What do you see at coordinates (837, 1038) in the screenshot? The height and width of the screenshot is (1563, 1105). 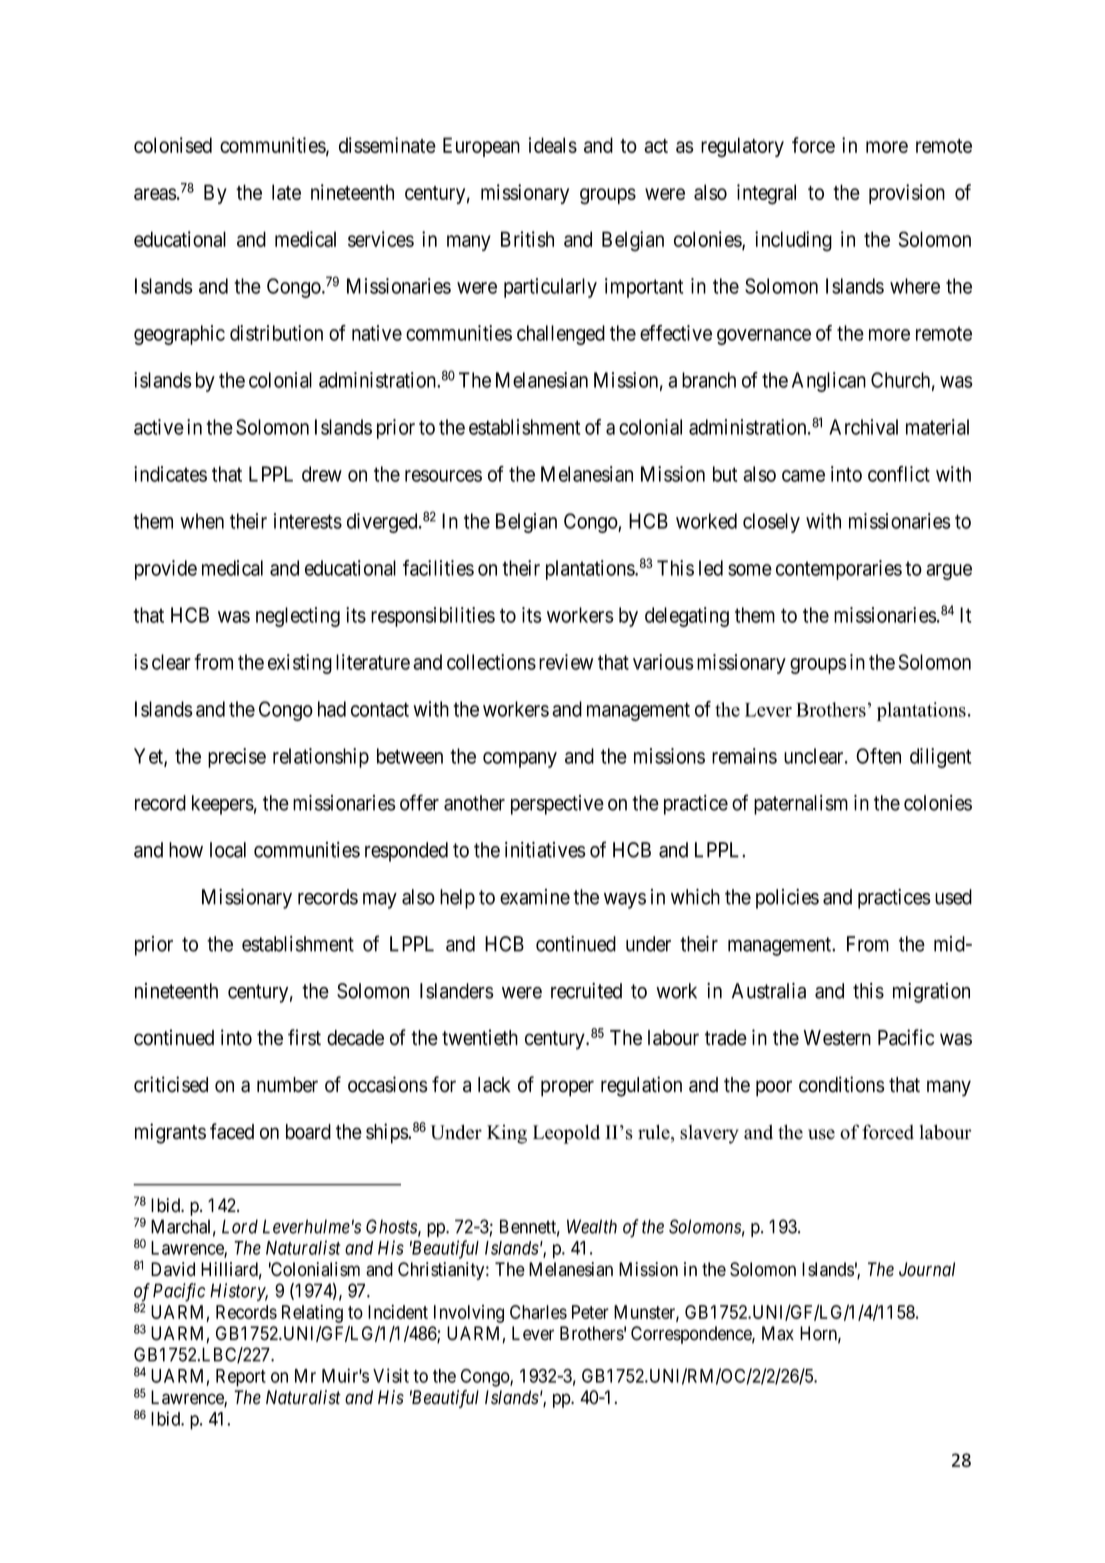 I see `Western` at bounding box center [837, 1038].
